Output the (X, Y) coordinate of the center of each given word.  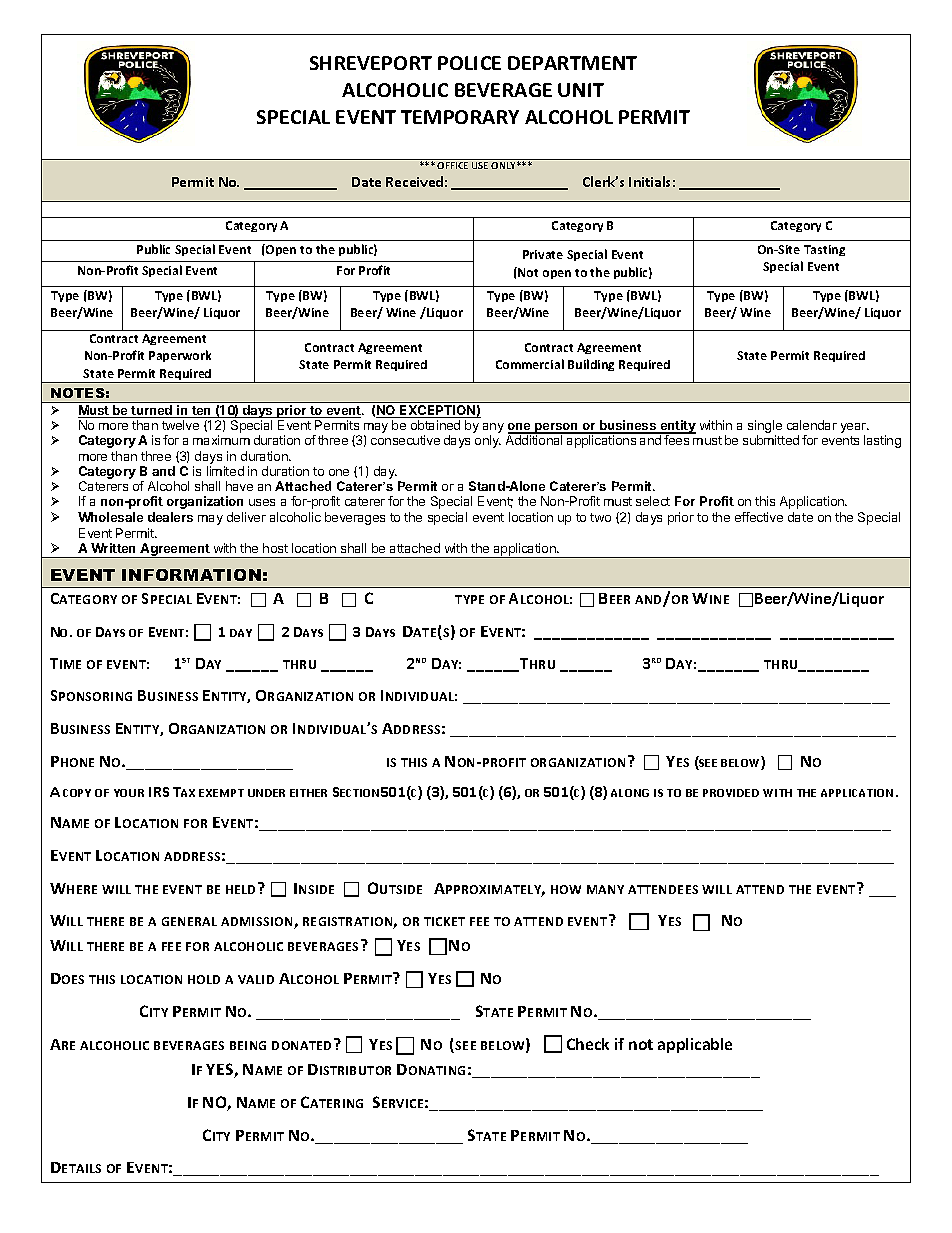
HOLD (204, 979)
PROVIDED (731, 793)
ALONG (630, 793)
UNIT (581, 90)
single (765, 428)
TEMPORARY (460, 117)
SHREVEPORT (371, 63)
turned (152, 411)
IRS (159, 792)
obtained (435, 425)
